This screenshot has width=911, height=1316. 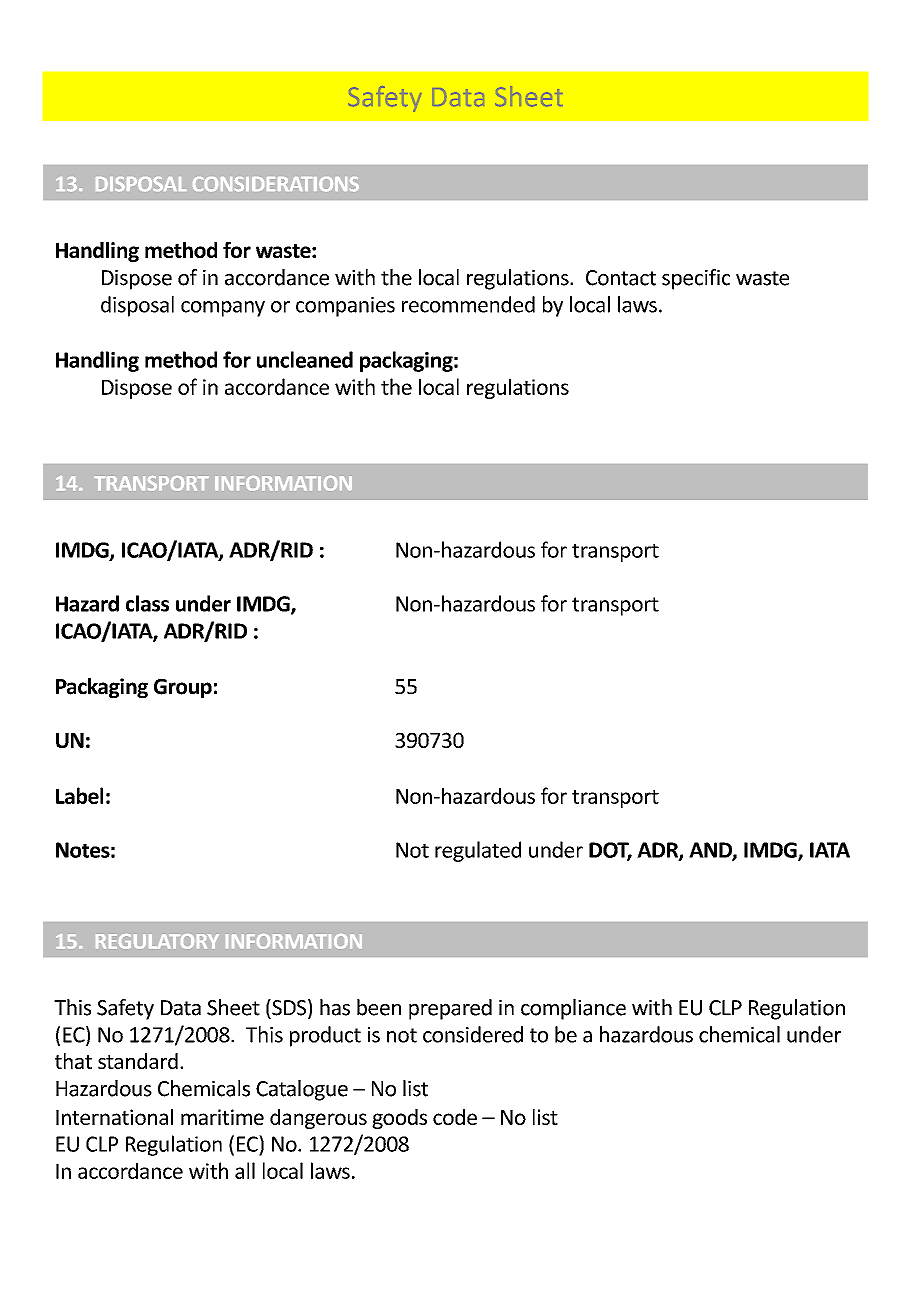 What do you see at coordinates (399, 1119) in the screenshot?
I see `goods` at bounding box center [399, 1119].
